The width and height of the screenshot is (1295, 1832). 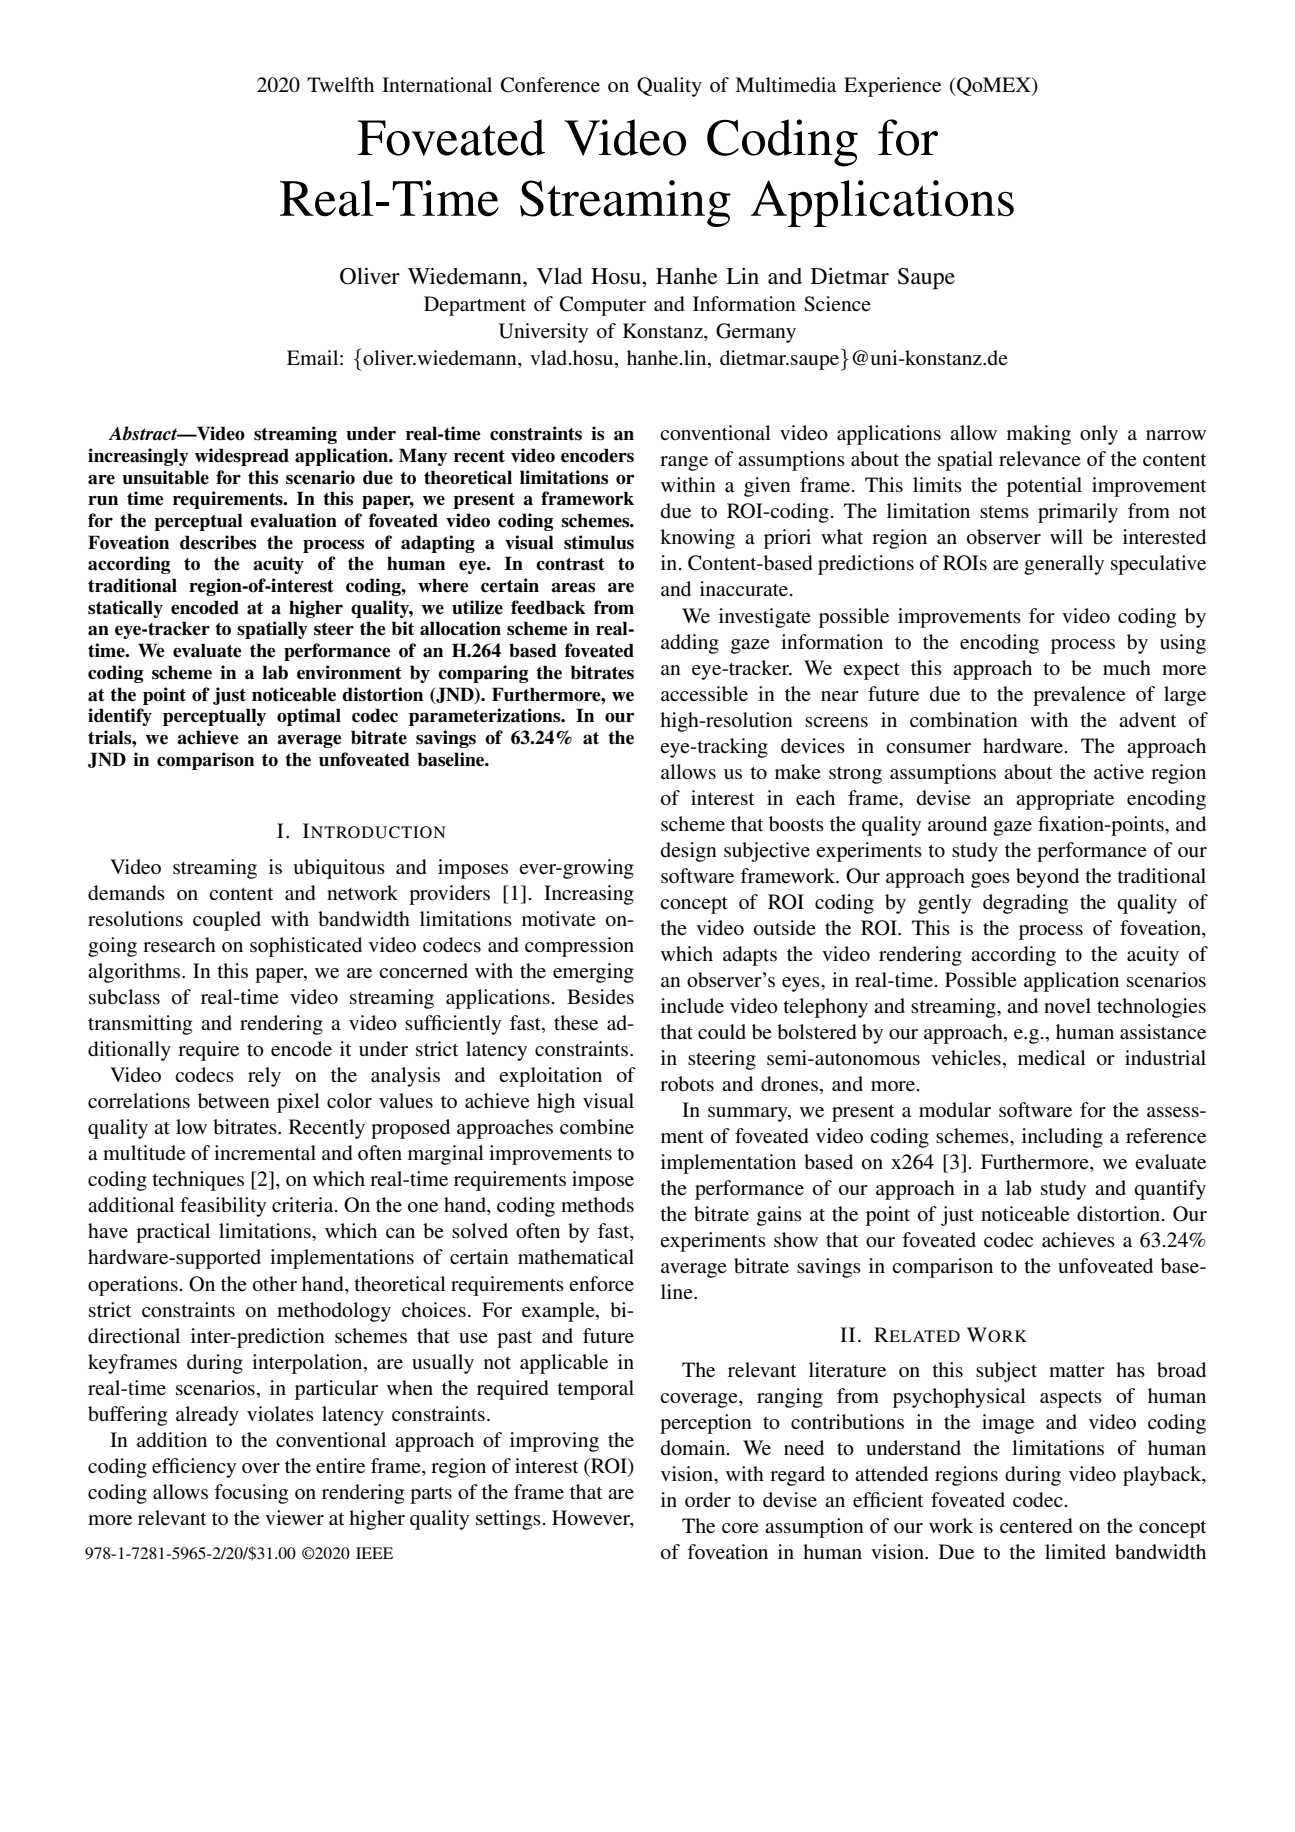 What do you see at coordinates (294, 1518) in the screenshot?
I see `viewer` at bounding box center [294, 1518].
